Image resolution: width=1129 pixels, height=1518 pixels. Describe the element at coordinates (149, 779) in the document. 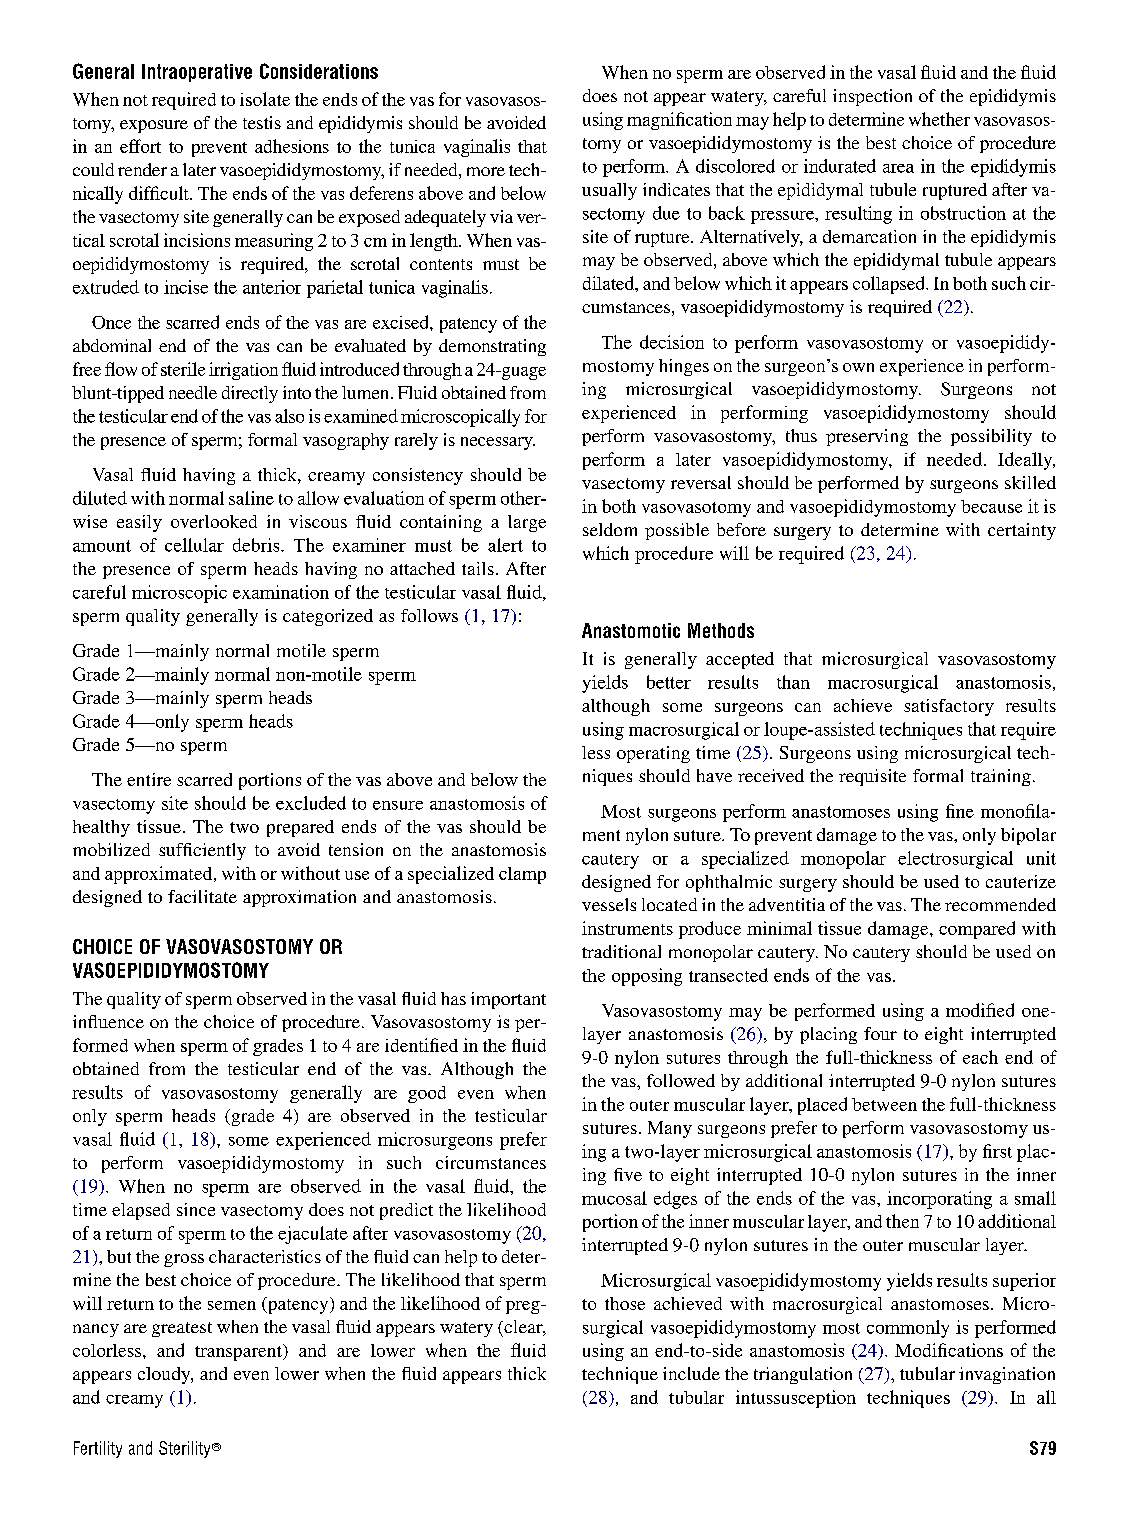

I see `entire` at that location.
